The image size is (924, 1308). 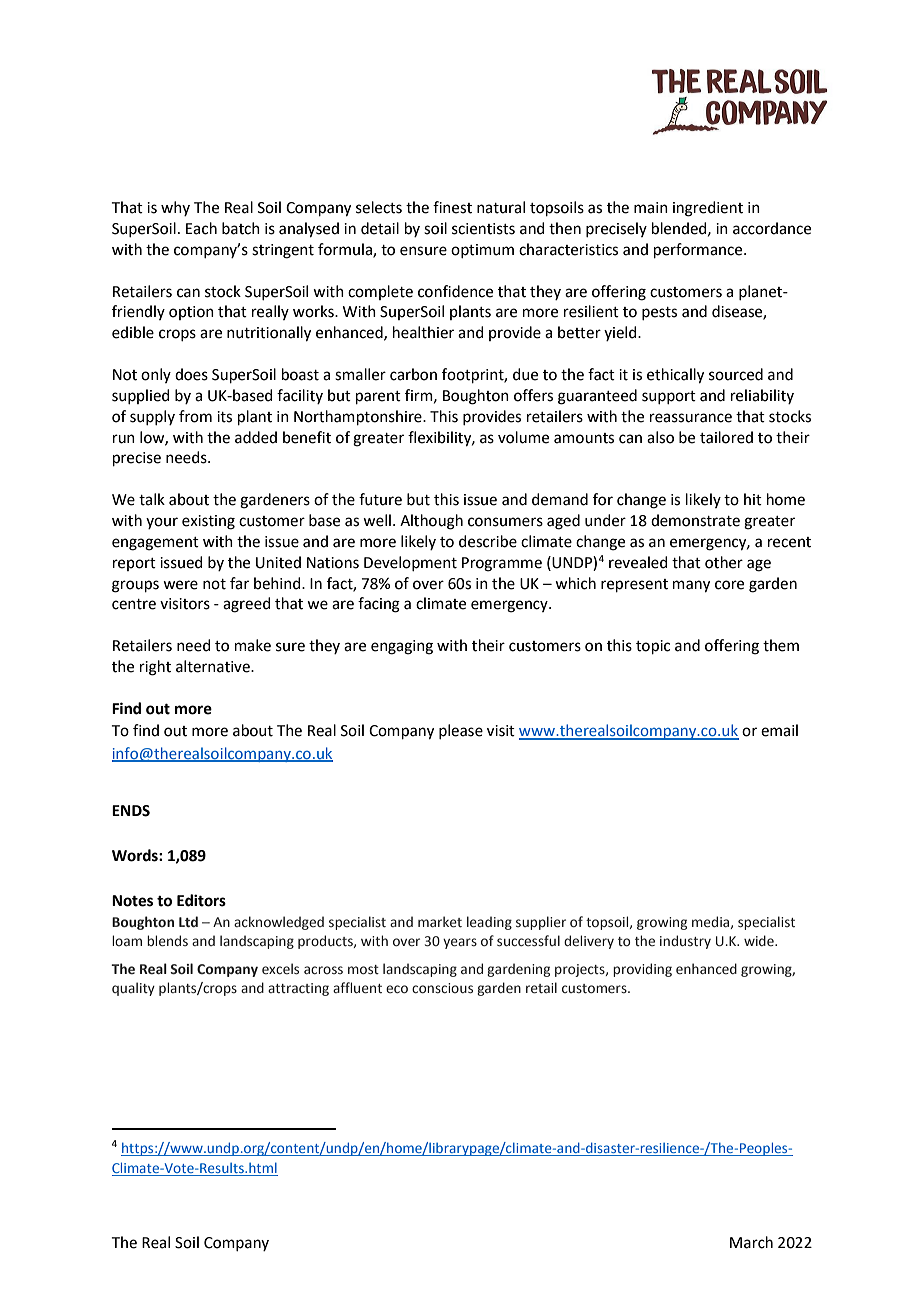 I want to click on alternative, so click(x=214, y=666).
